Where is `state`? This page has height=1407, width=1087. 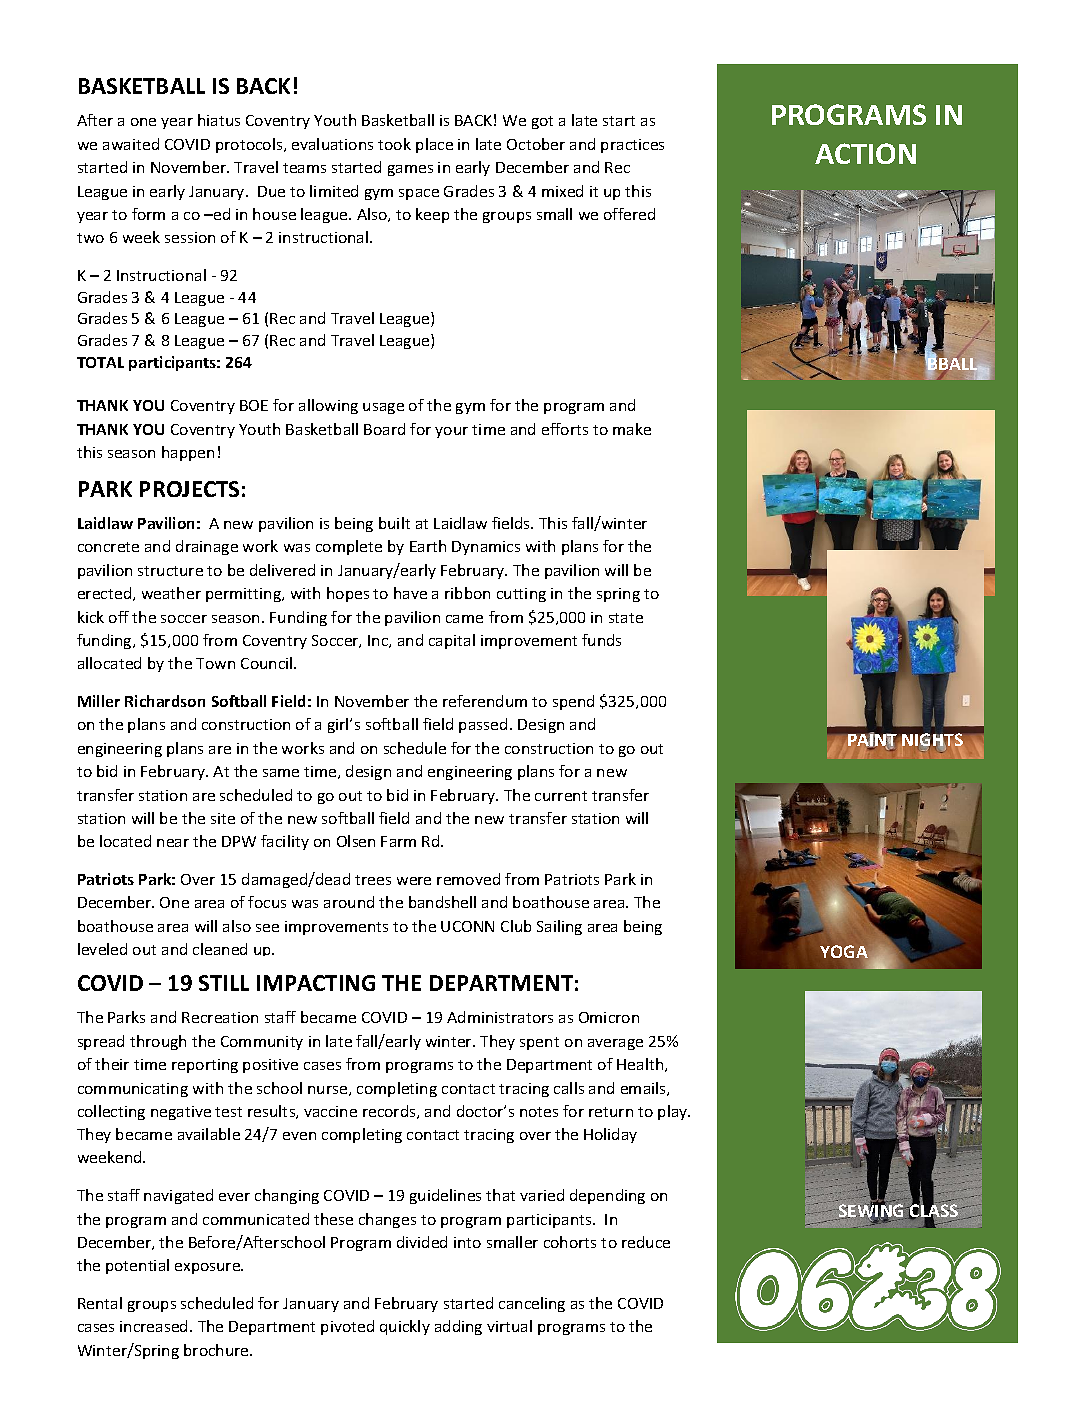 state is located at coordinates (626, 618).
